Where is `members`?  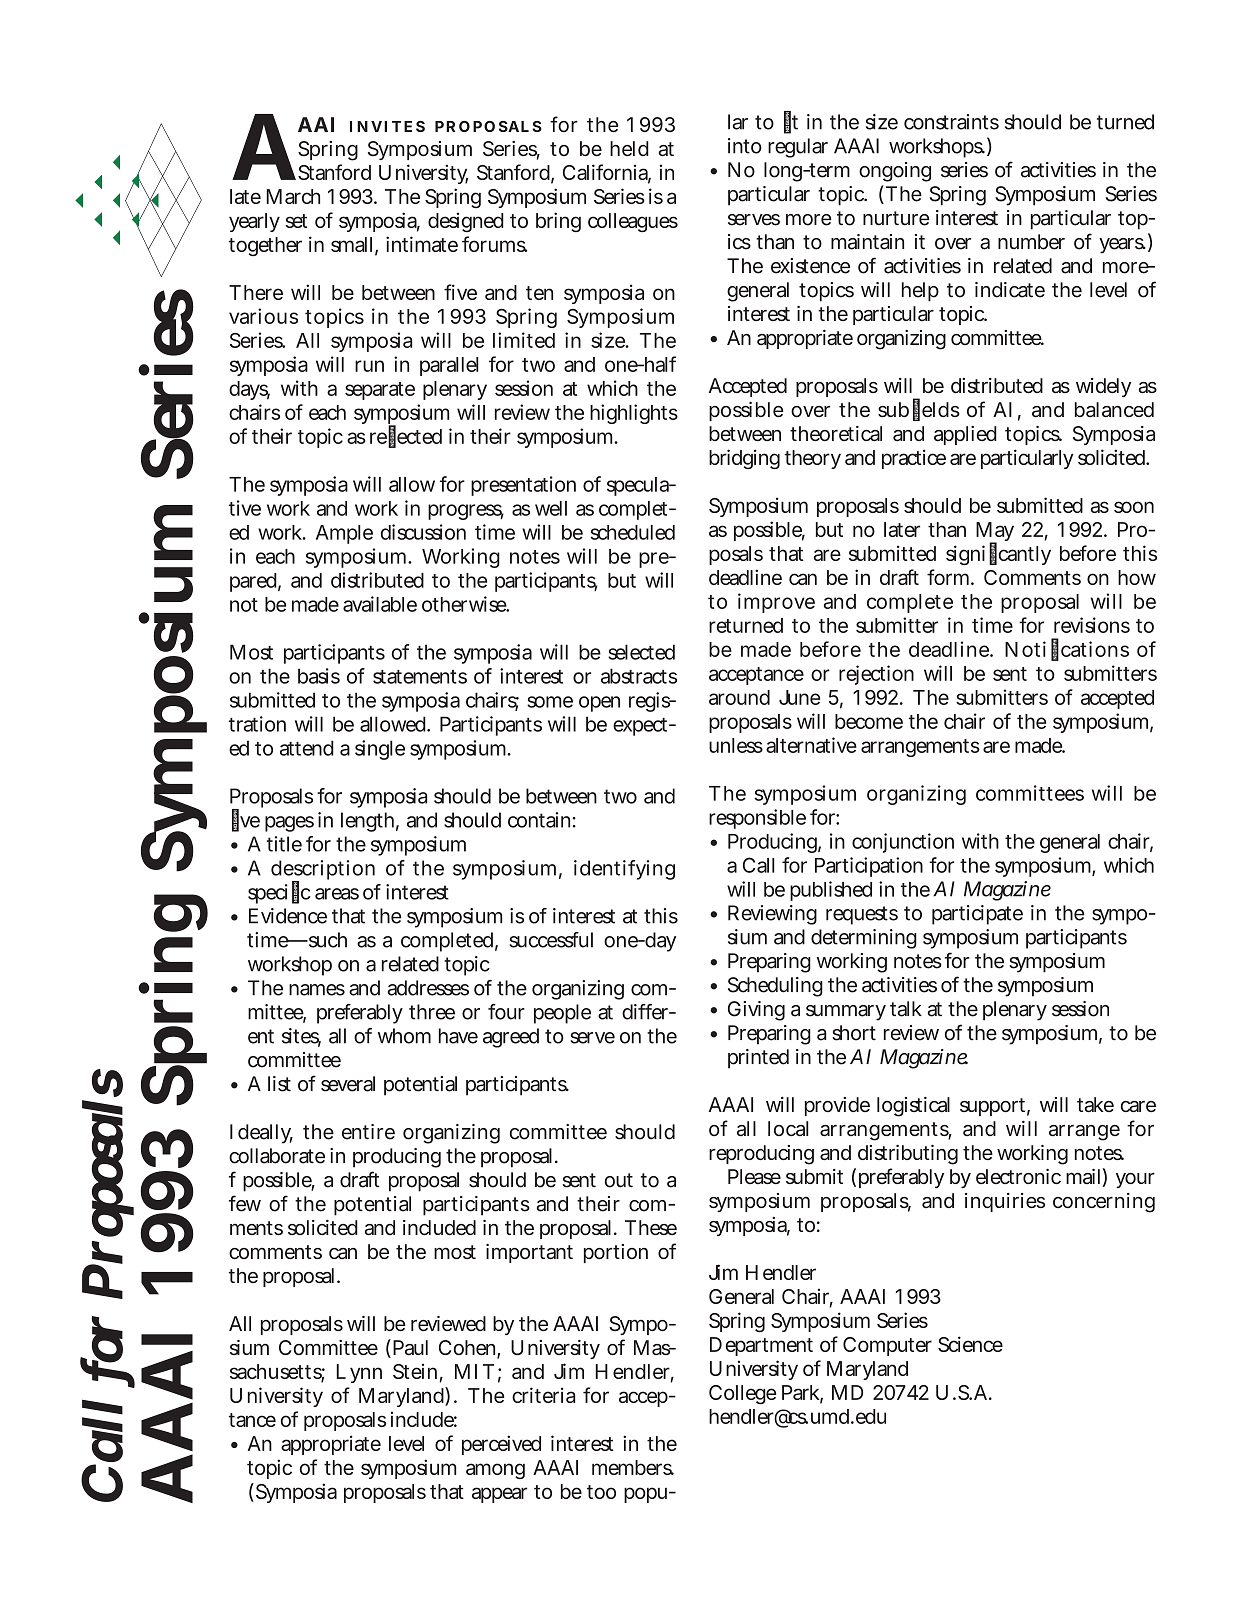 members is located at coordinates (632, 1467).
